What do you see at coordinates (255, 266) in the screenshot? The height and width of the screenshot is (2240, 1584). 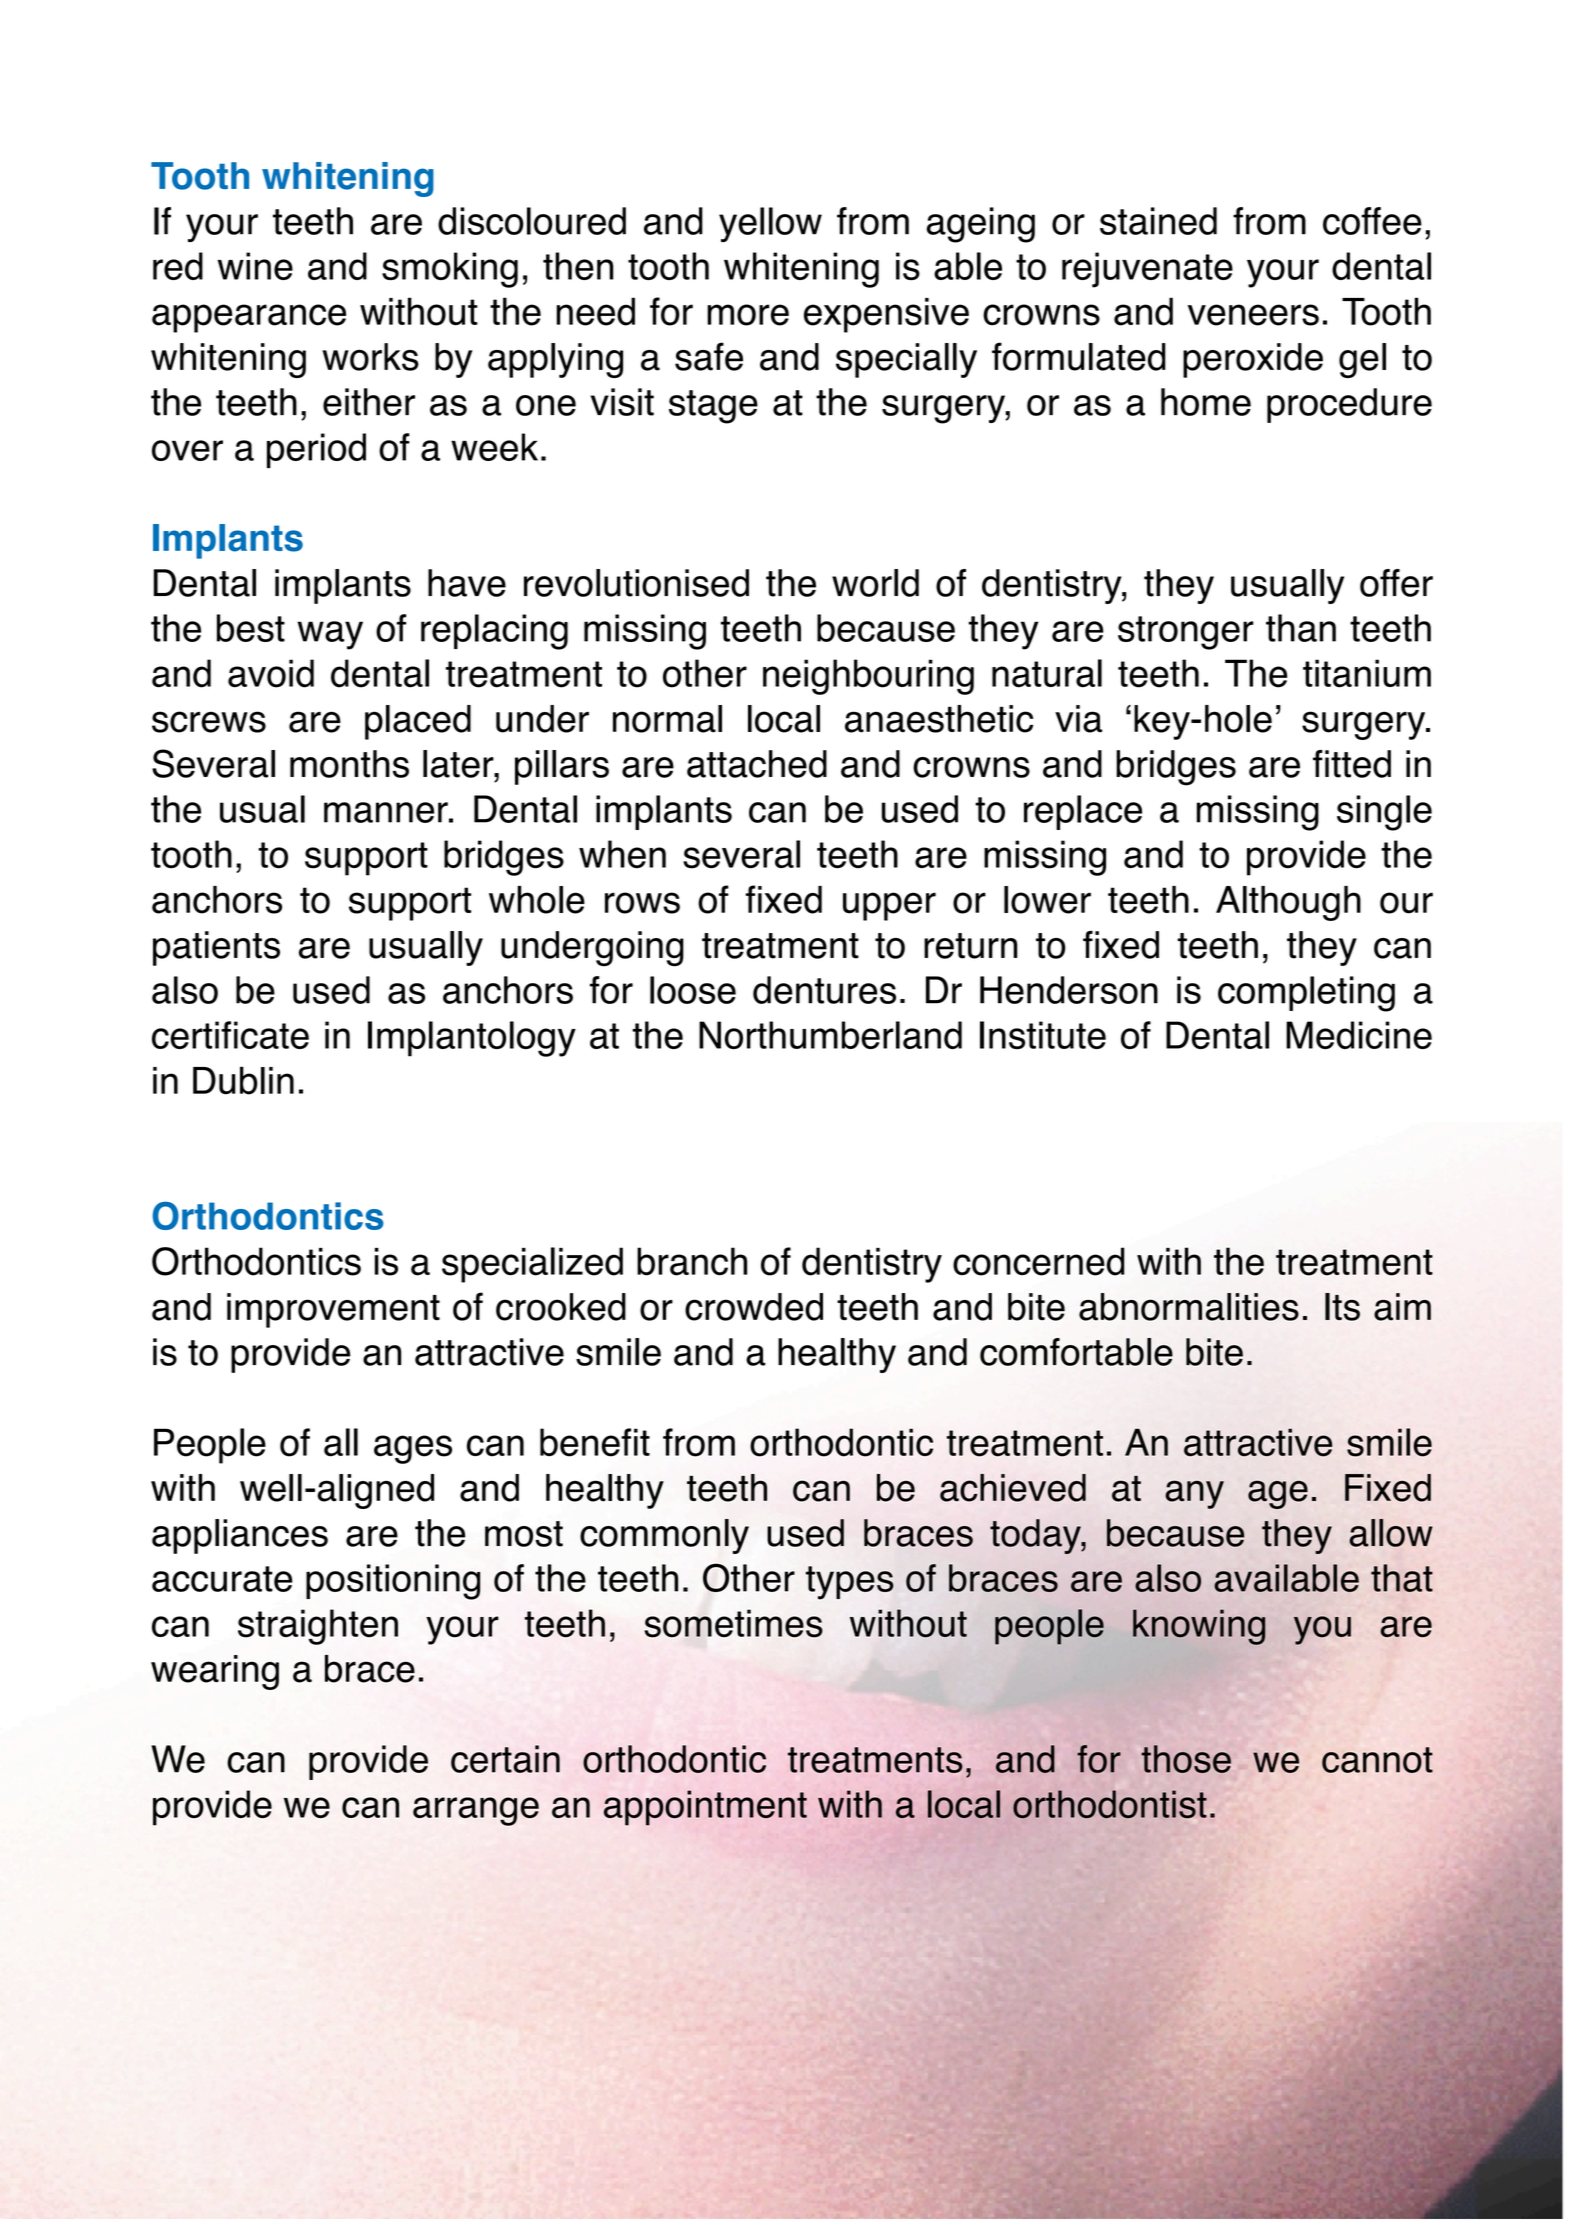 I see `wine` at bounding box center [255, 266].
